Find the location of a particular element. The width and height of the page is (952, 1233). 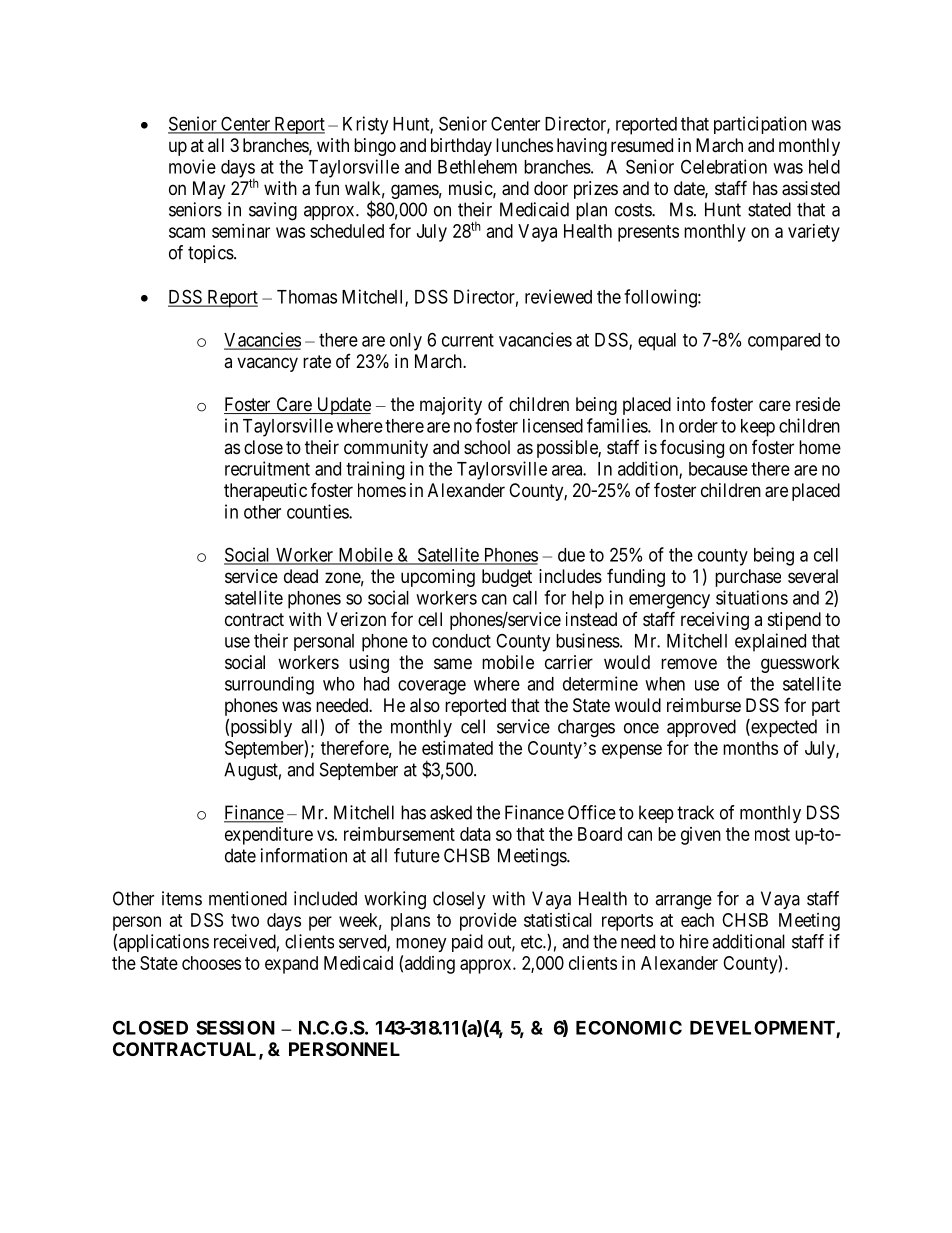

lunches is located at coordinates (524, 145).
